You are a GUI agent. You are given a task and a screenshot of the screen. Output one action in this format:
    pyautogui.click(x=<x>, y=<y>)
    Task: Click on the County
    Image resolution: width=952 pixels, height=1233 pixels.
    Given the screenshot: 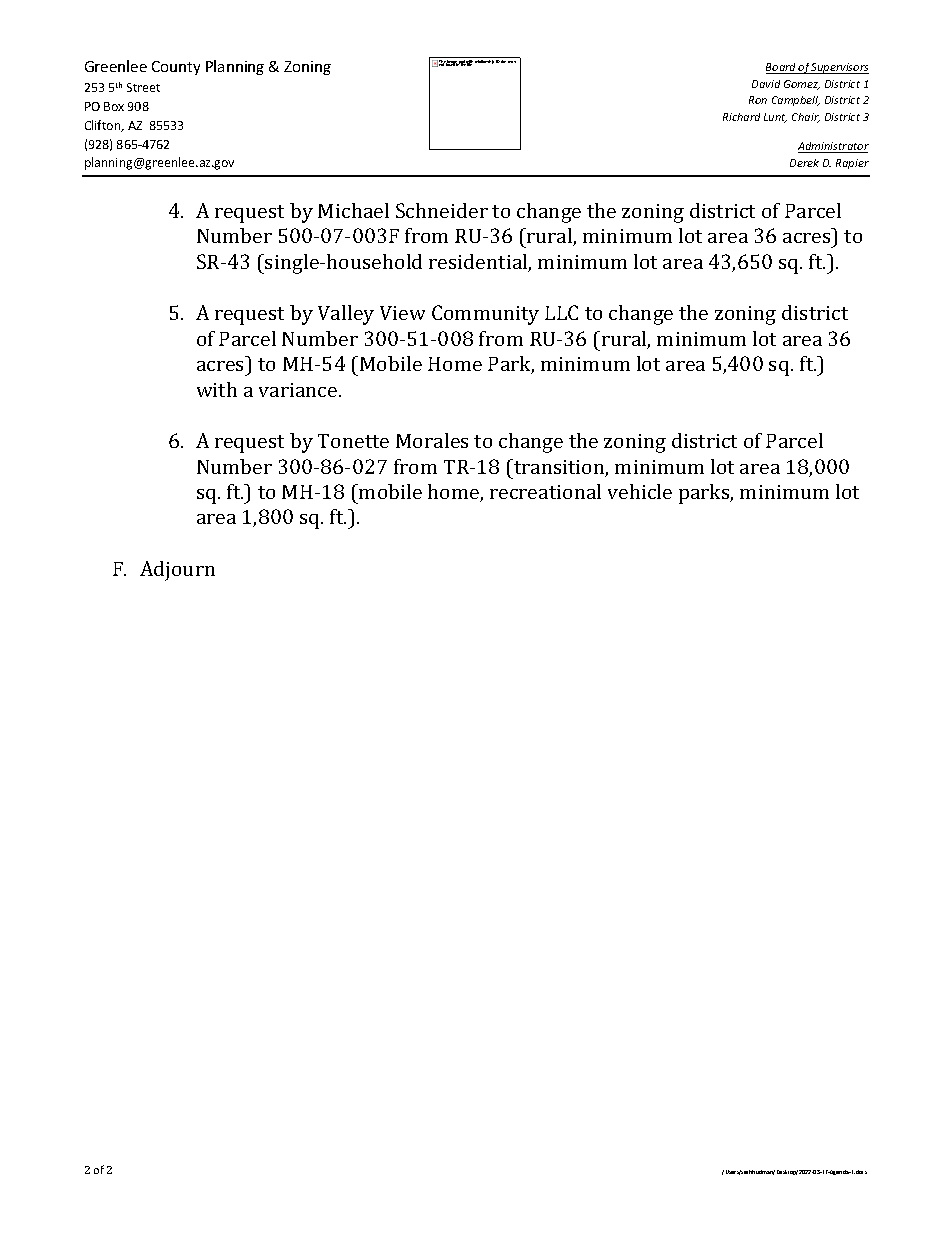 What is the action you would take?
    pyautogui.click(x=176, y=68)
